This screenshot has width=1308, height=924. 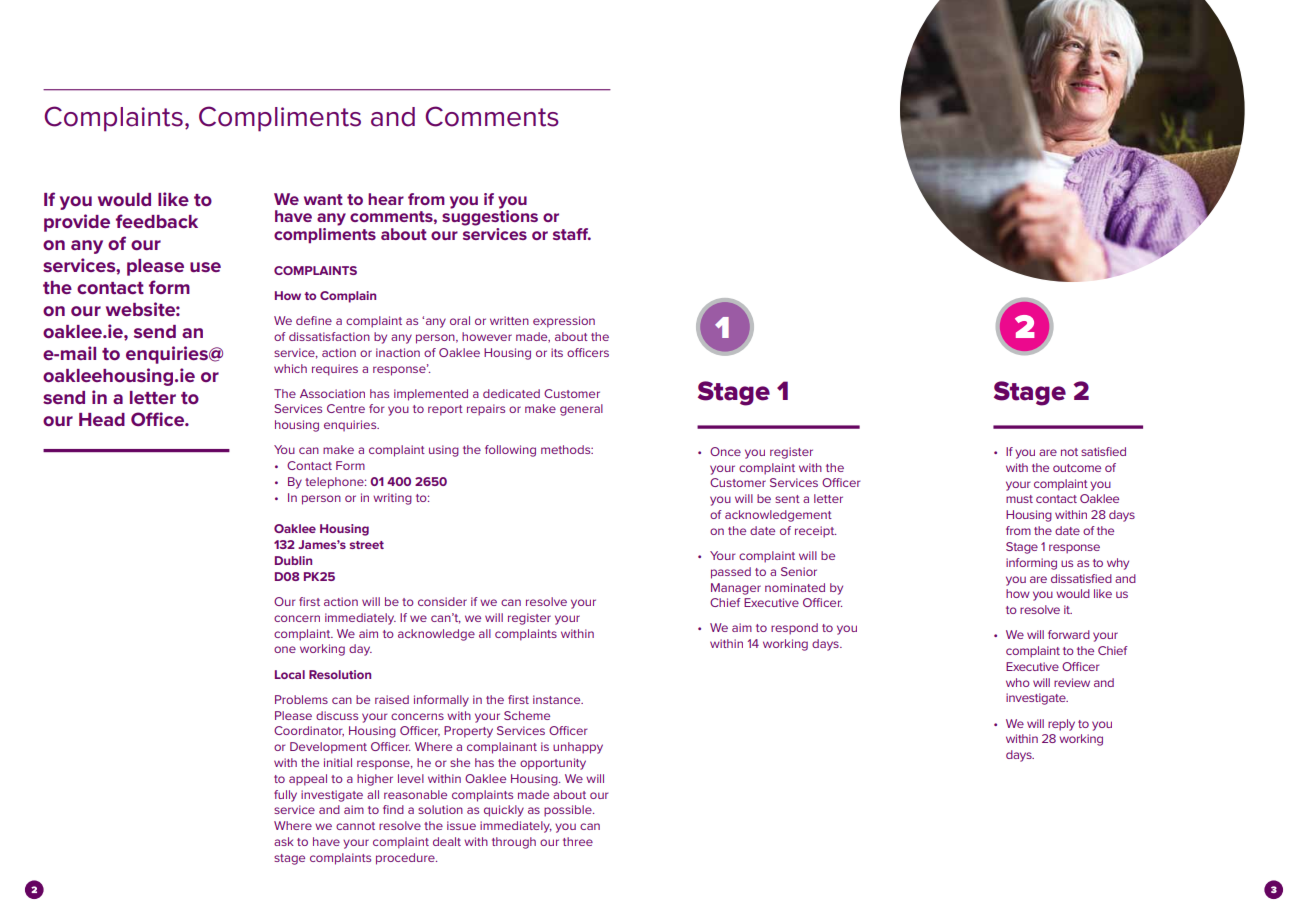 I want to click on suggestions, so click(x=490, y=217).
